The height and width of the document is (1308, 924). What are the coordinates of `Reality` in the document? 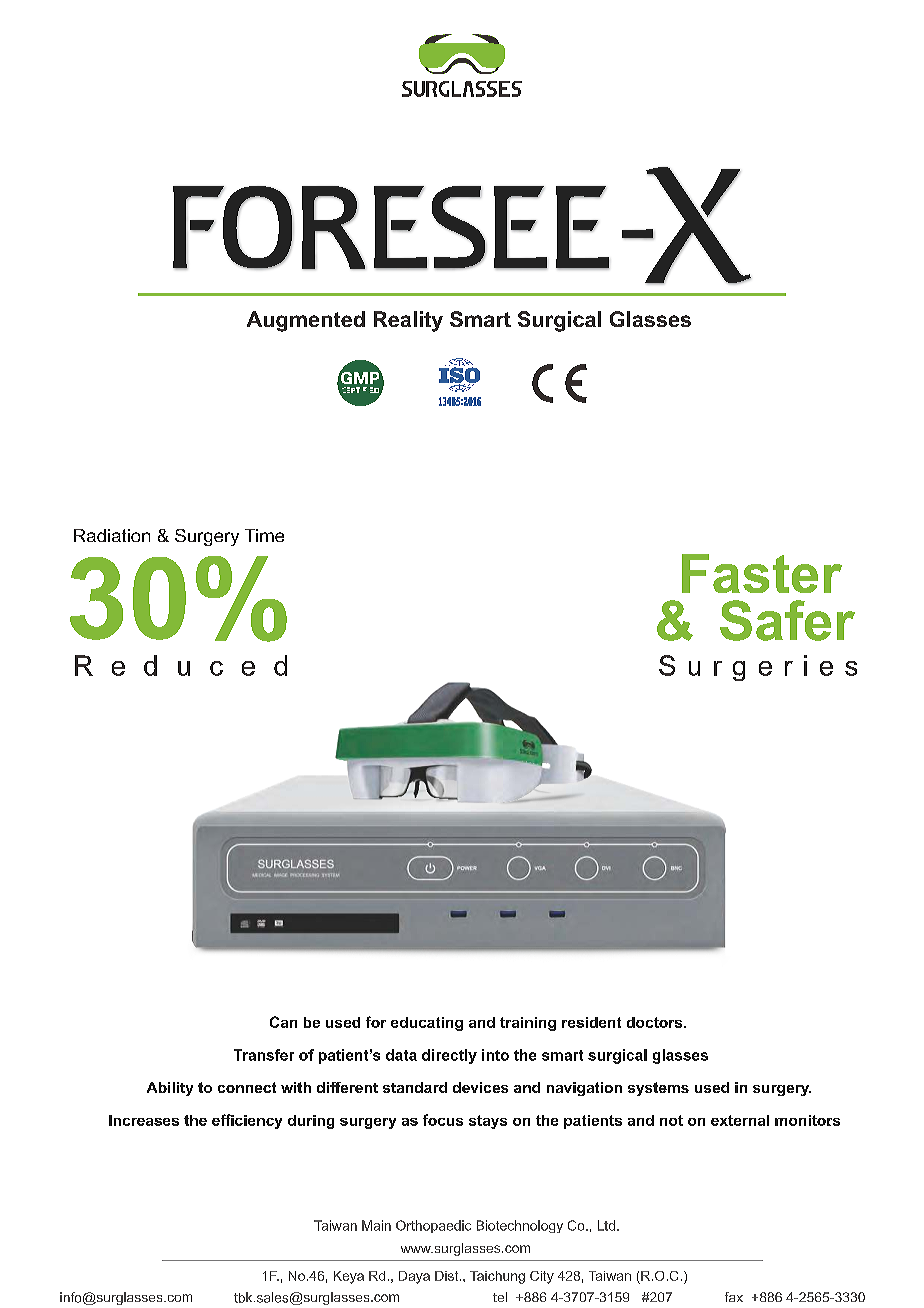 It's located at (408, 321).
